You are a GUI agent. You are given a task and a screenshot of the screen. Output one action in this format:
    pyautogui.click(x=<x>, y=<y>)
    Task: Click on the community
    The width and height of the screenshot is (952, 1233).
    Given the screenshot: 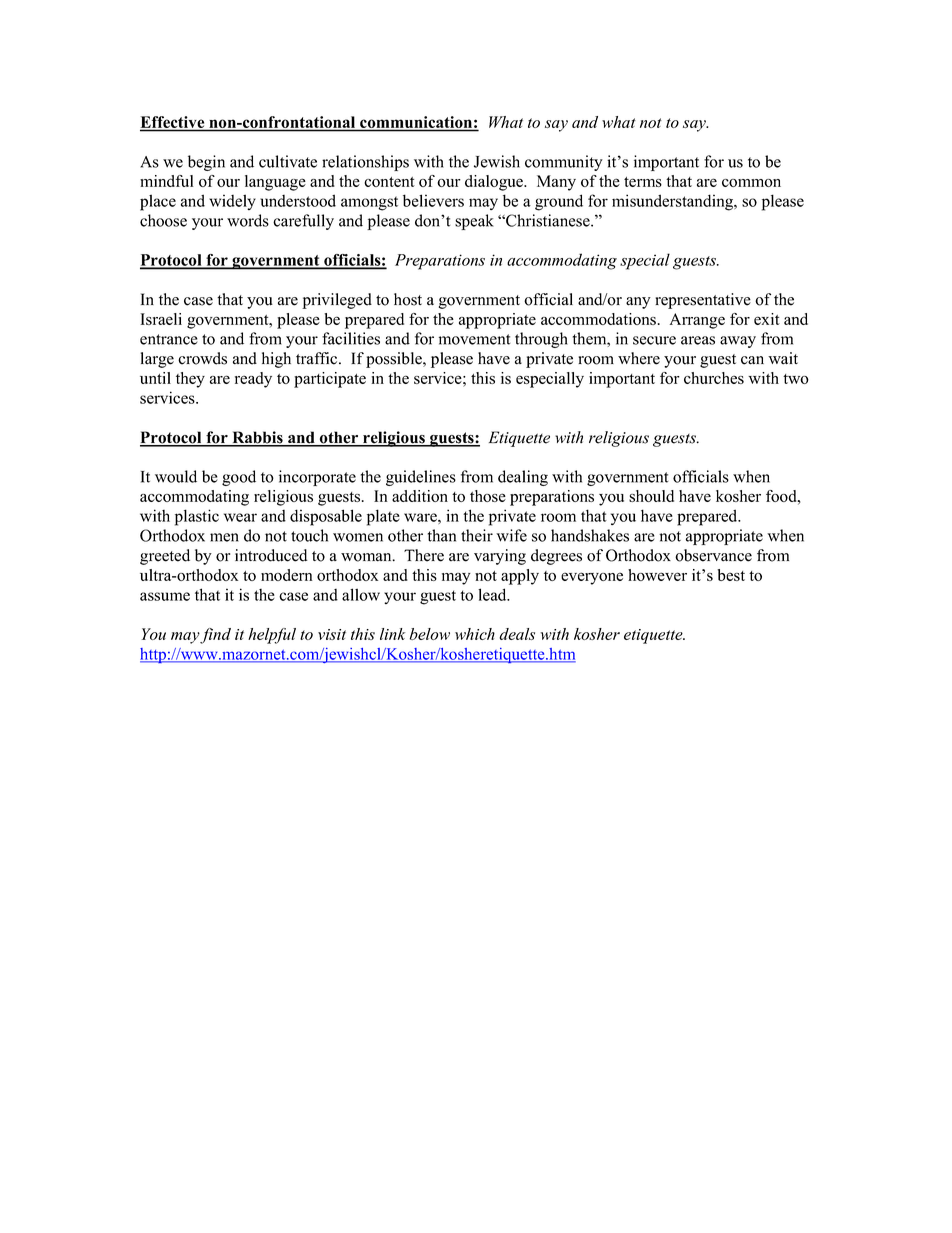 What is the action you would take?
    pyautogui.click(x=564, y=163)
